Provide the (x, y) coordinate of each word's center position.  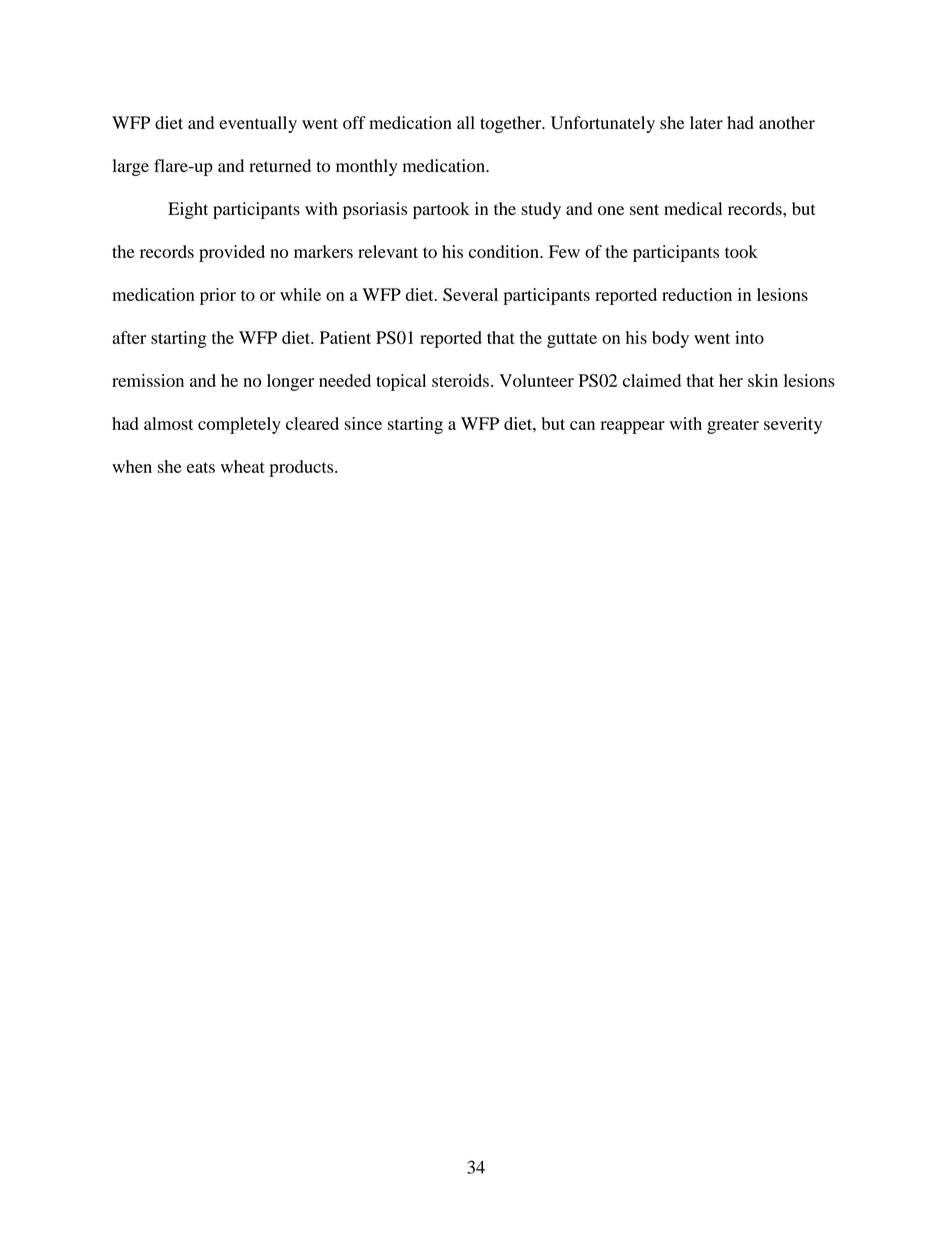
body (670, 339)
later (706, 122)
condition (505, 251)
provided (232, 253)
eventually (258, 124)
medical (693, 208)
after (129, 337)
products (302, 468)
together (512, 124)
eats (201, 467)
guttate (572, 340)
